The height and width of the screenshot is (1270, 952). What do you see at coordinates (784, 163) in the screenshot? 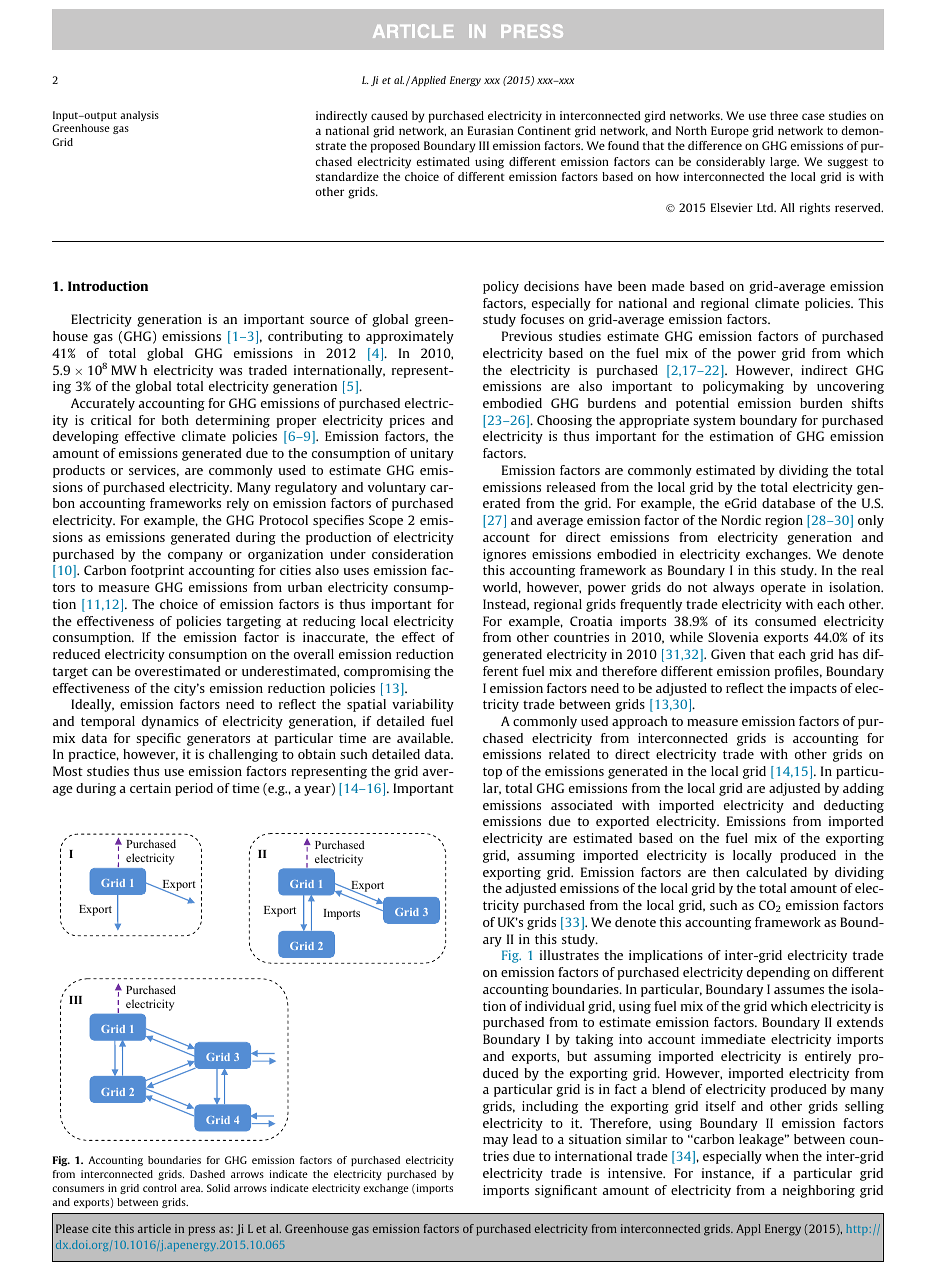
I see `large` at bounding box center [784, 163].
